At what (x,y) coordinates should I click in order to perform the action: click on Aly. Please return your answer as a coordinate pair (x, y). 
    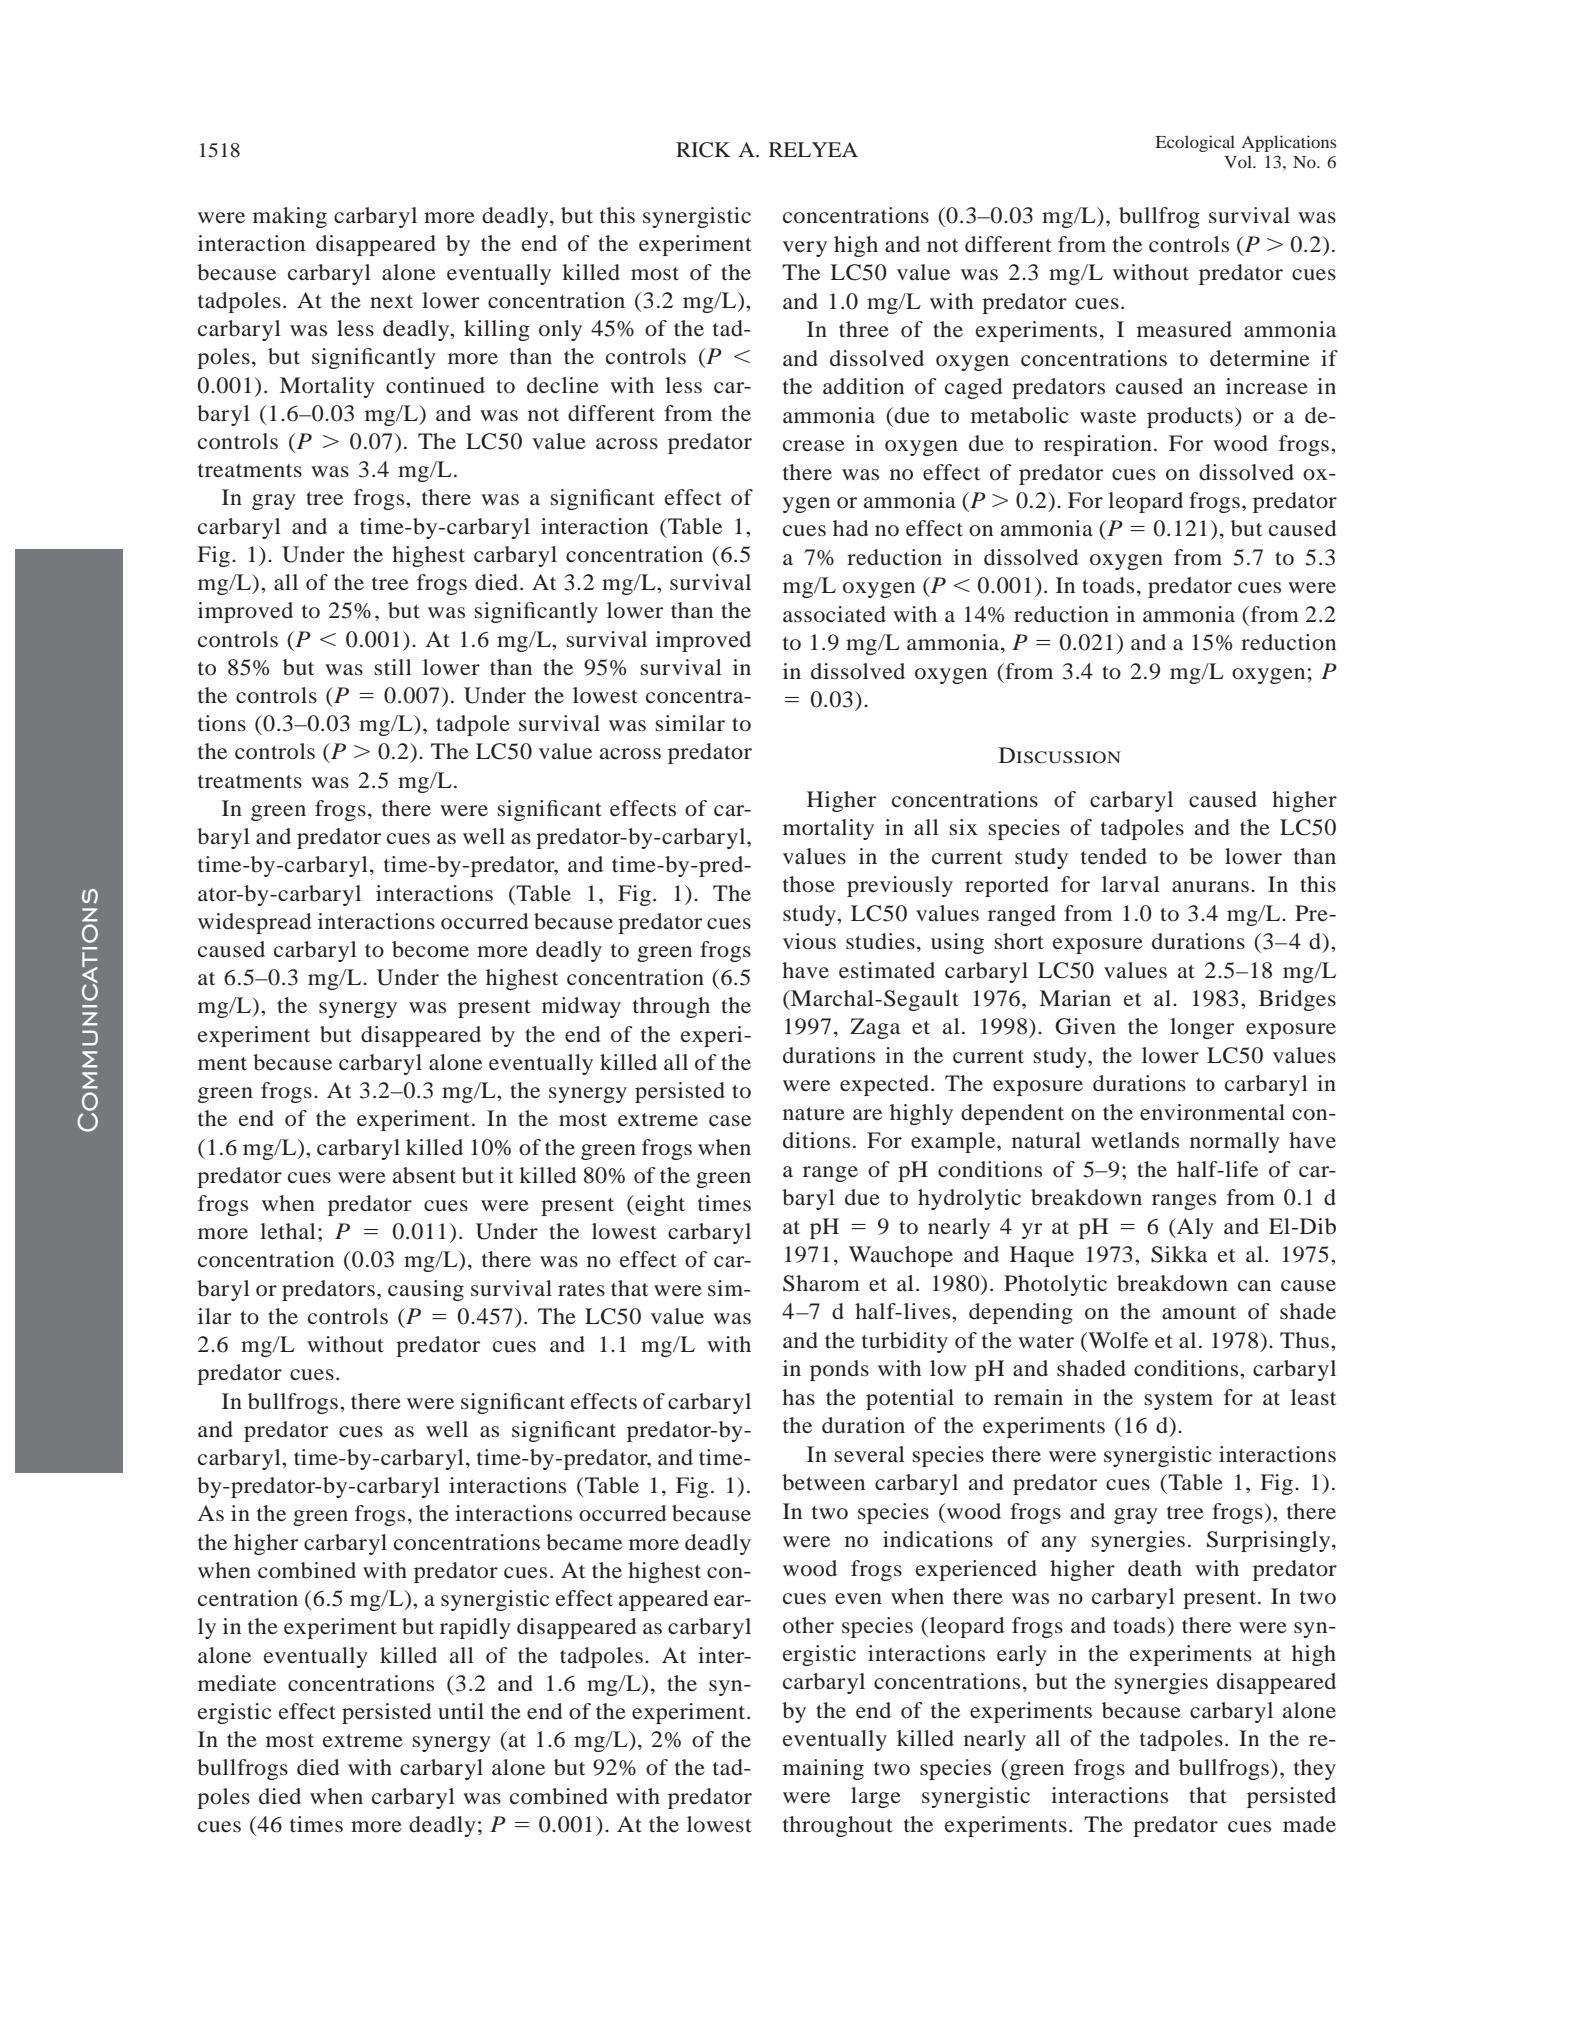
    Looking at the image, I should click on (1194, 1228).
